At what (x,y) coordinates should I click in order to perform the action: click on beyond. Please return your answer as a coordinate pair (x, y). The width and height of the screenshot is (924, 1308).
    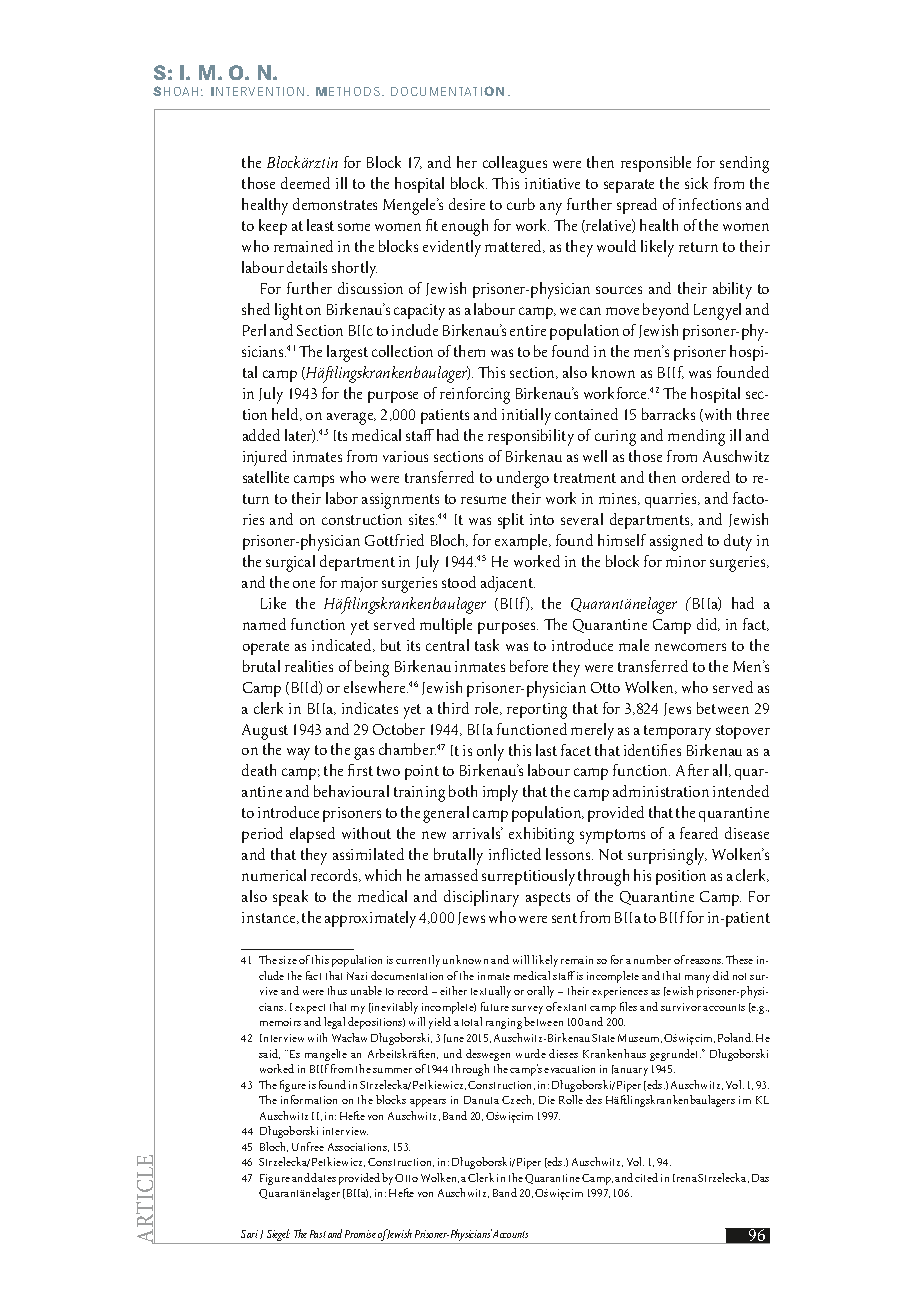
    Looking at the image, I should click on (666, 311).
